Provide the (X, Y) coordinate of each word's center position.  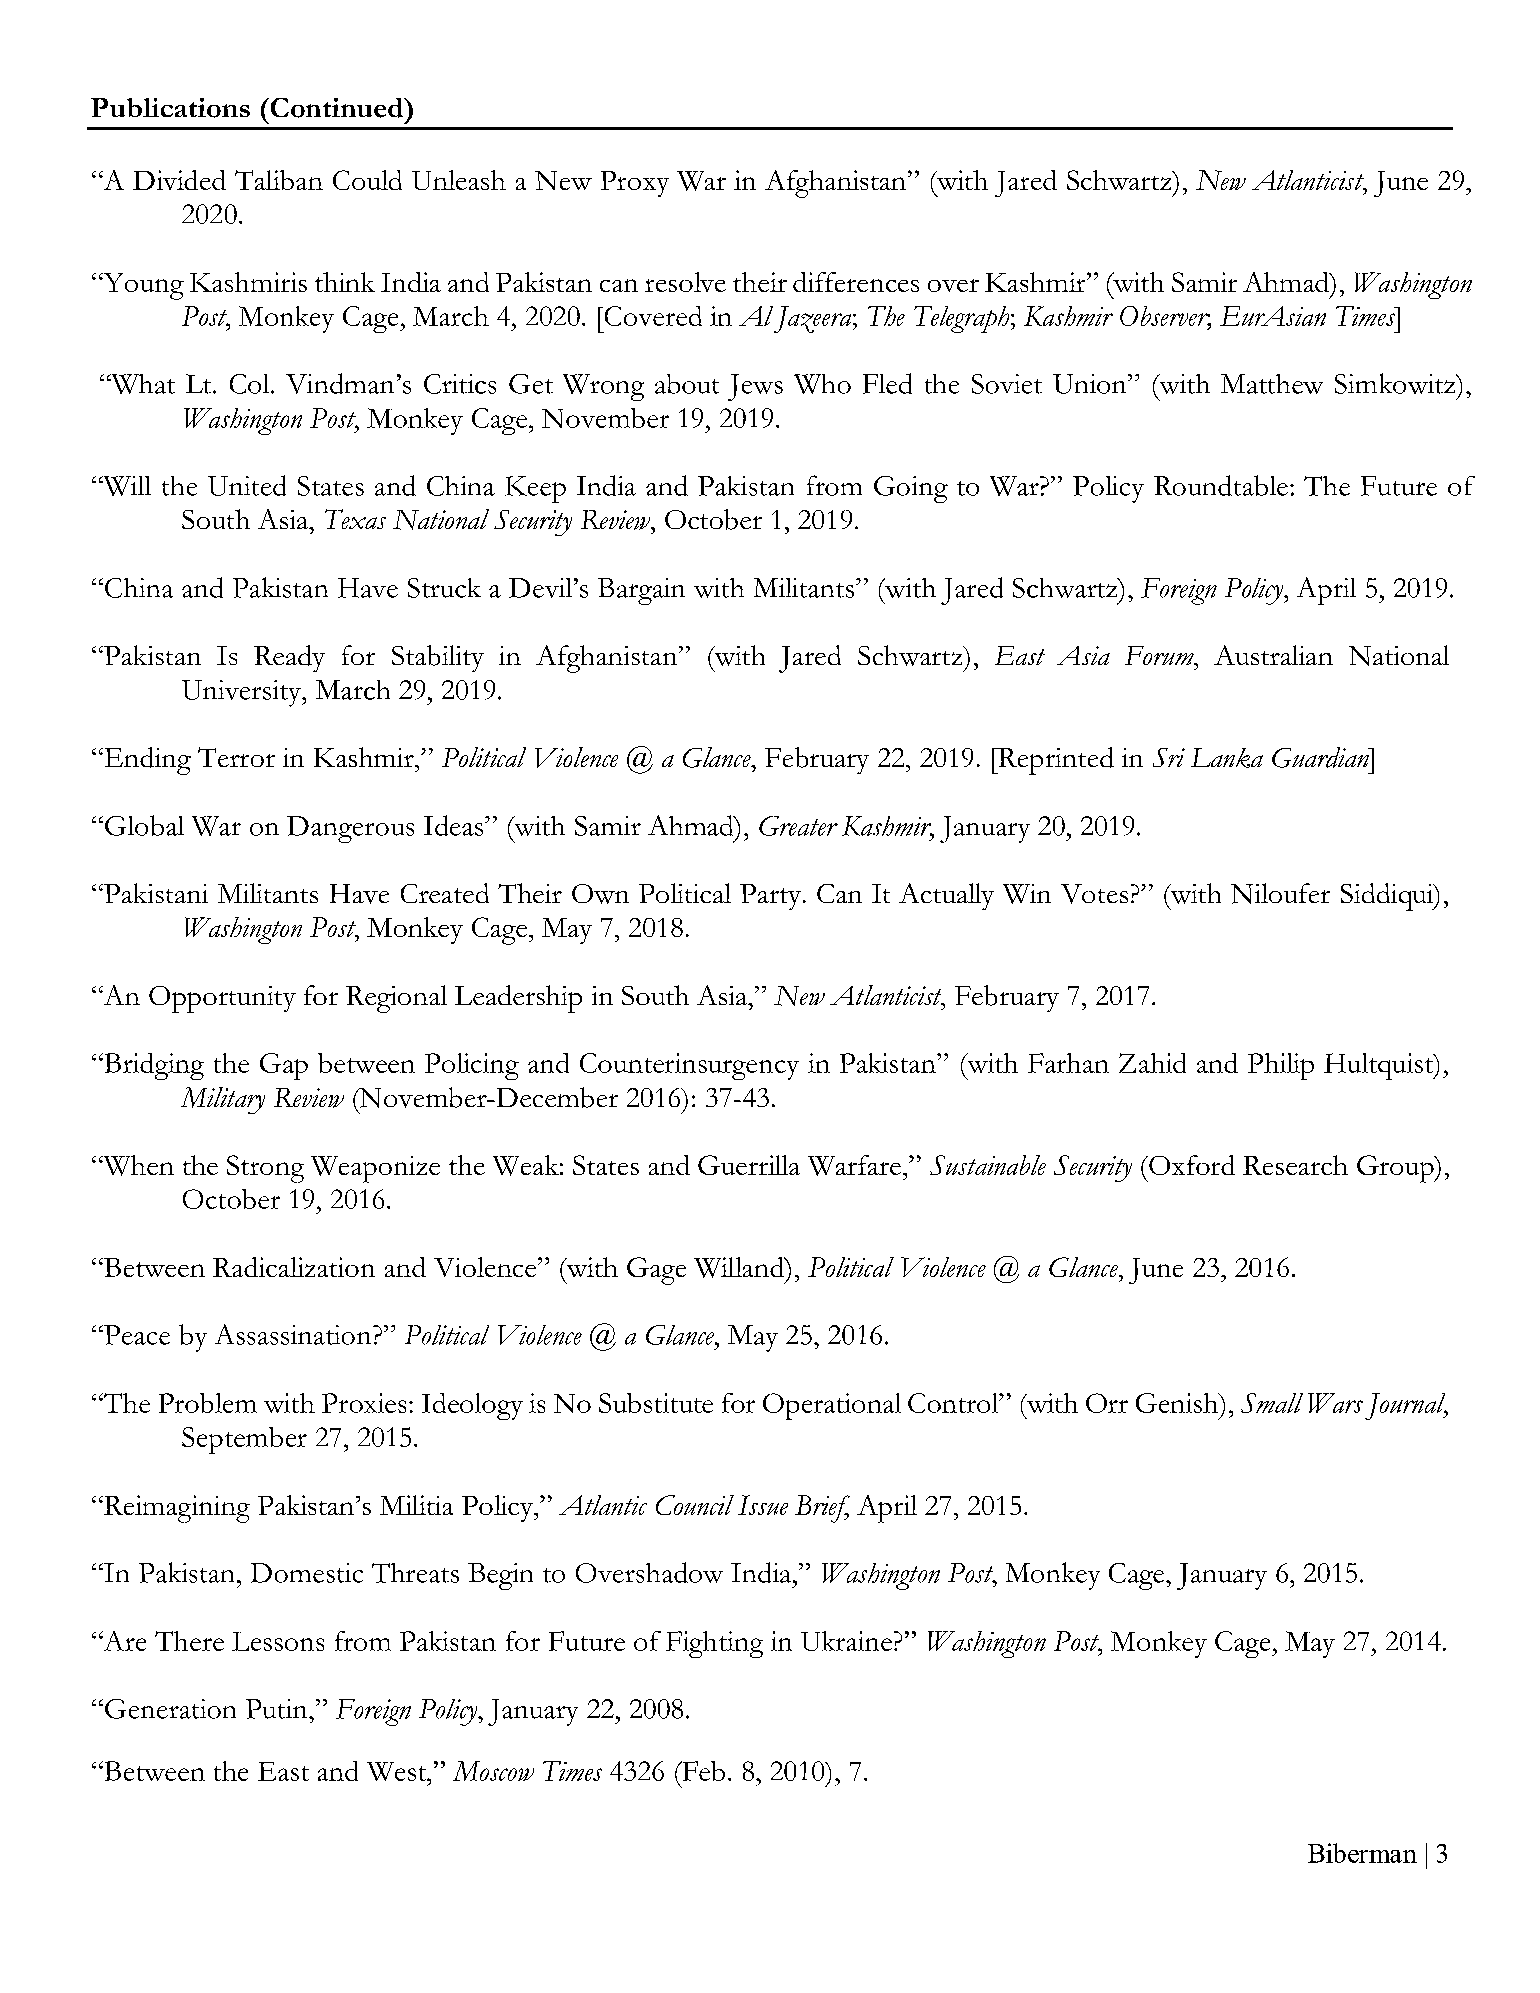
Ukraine (846, 1641)
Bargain (641, 591)
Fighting (714, 1644)
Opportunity (222, 999)
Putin (278, 1709)
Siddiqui (1388, 897)
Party (772, 897)
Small (1272, 1403)
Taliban (279, 180)
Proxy (635, 184)
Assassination (294, 1334)
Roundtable (1221, 485)
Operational (832, 1406)
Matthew (1272, 384)
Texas (355, 519)
